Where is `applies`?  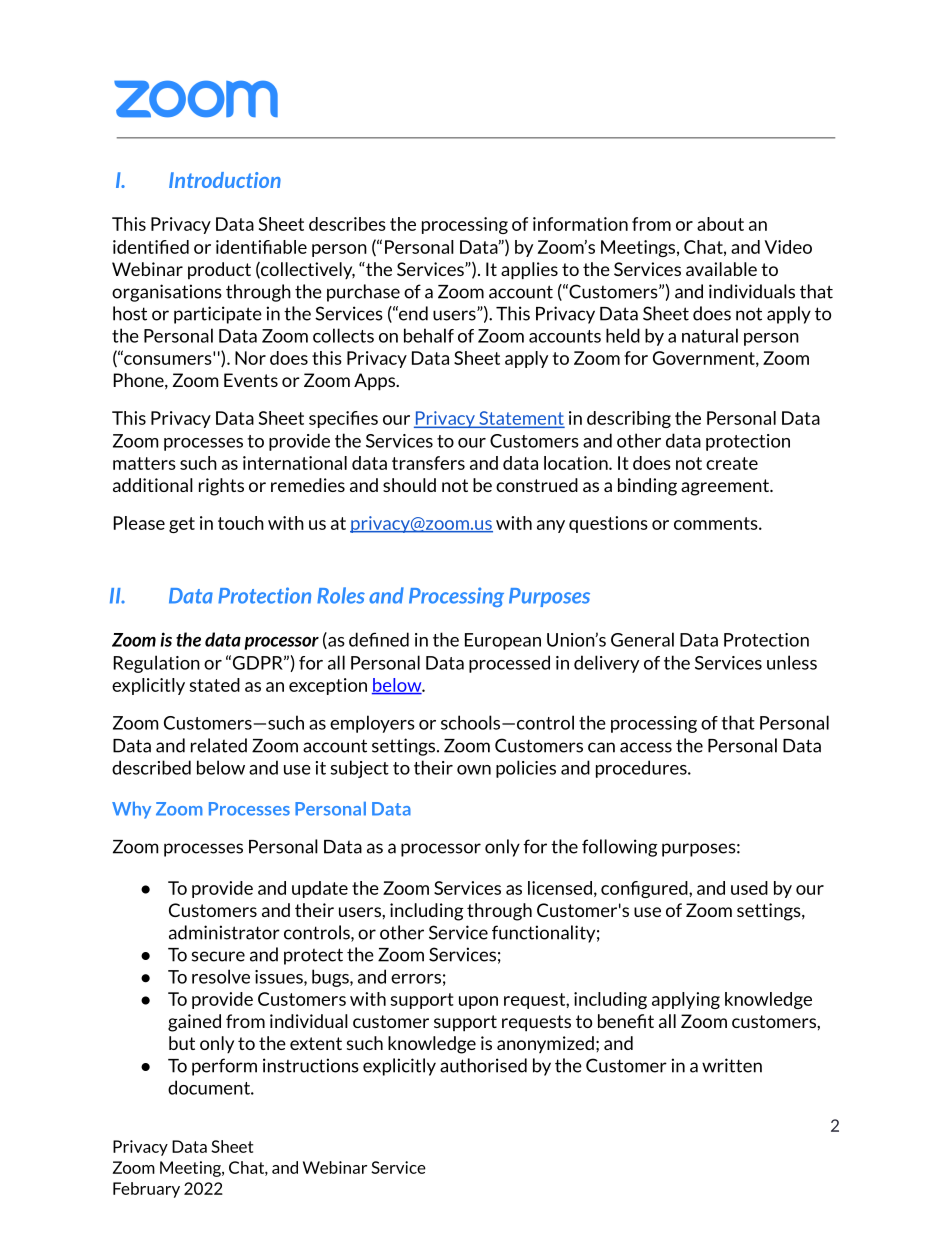
applies is located at coordinates (529, 271).
